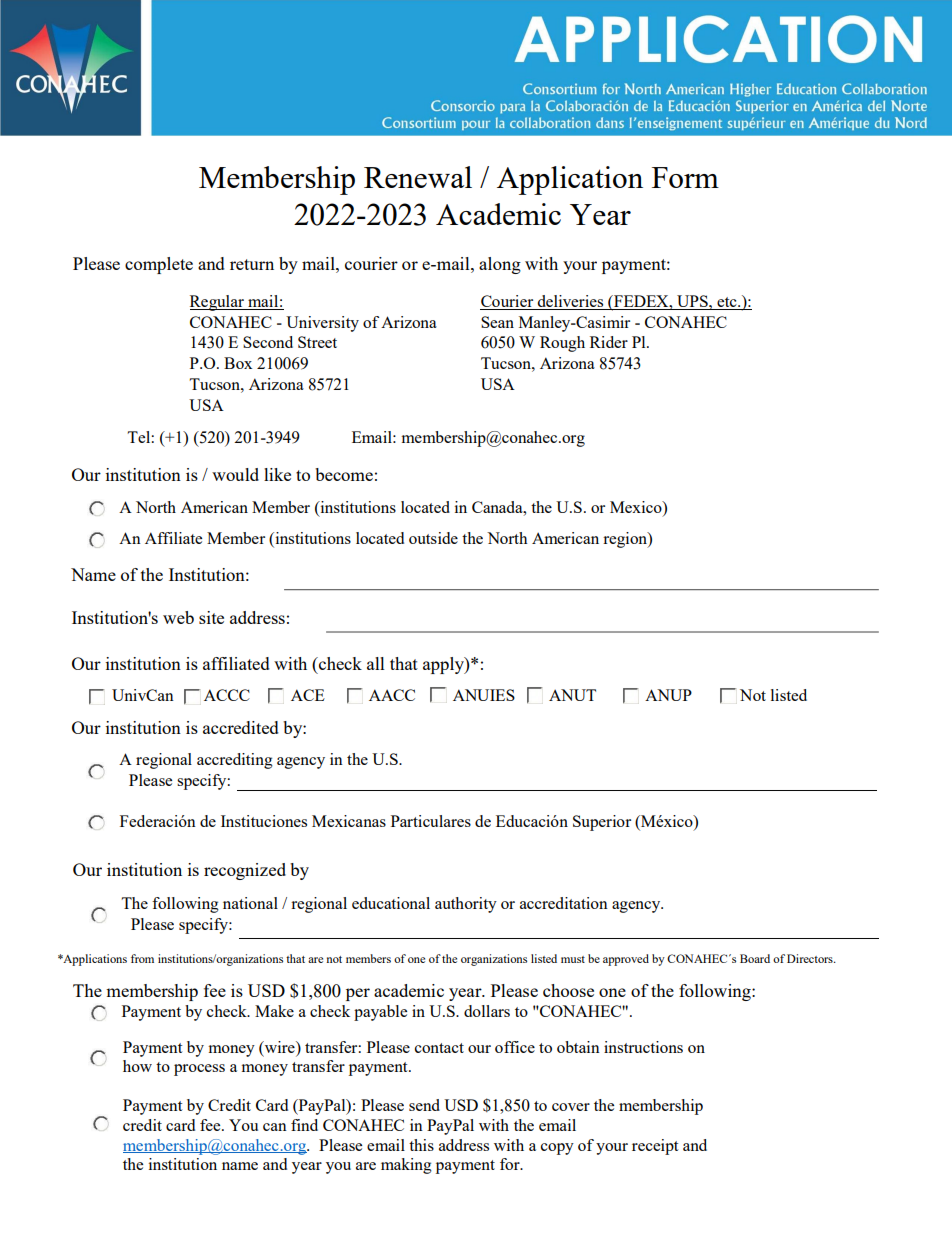 Image resolution: width=952 pixels, height=1233 pixels. What do you see at coordinates (252, 264) in the screenshot?
I see `return` at bounding box center [252, 264].
